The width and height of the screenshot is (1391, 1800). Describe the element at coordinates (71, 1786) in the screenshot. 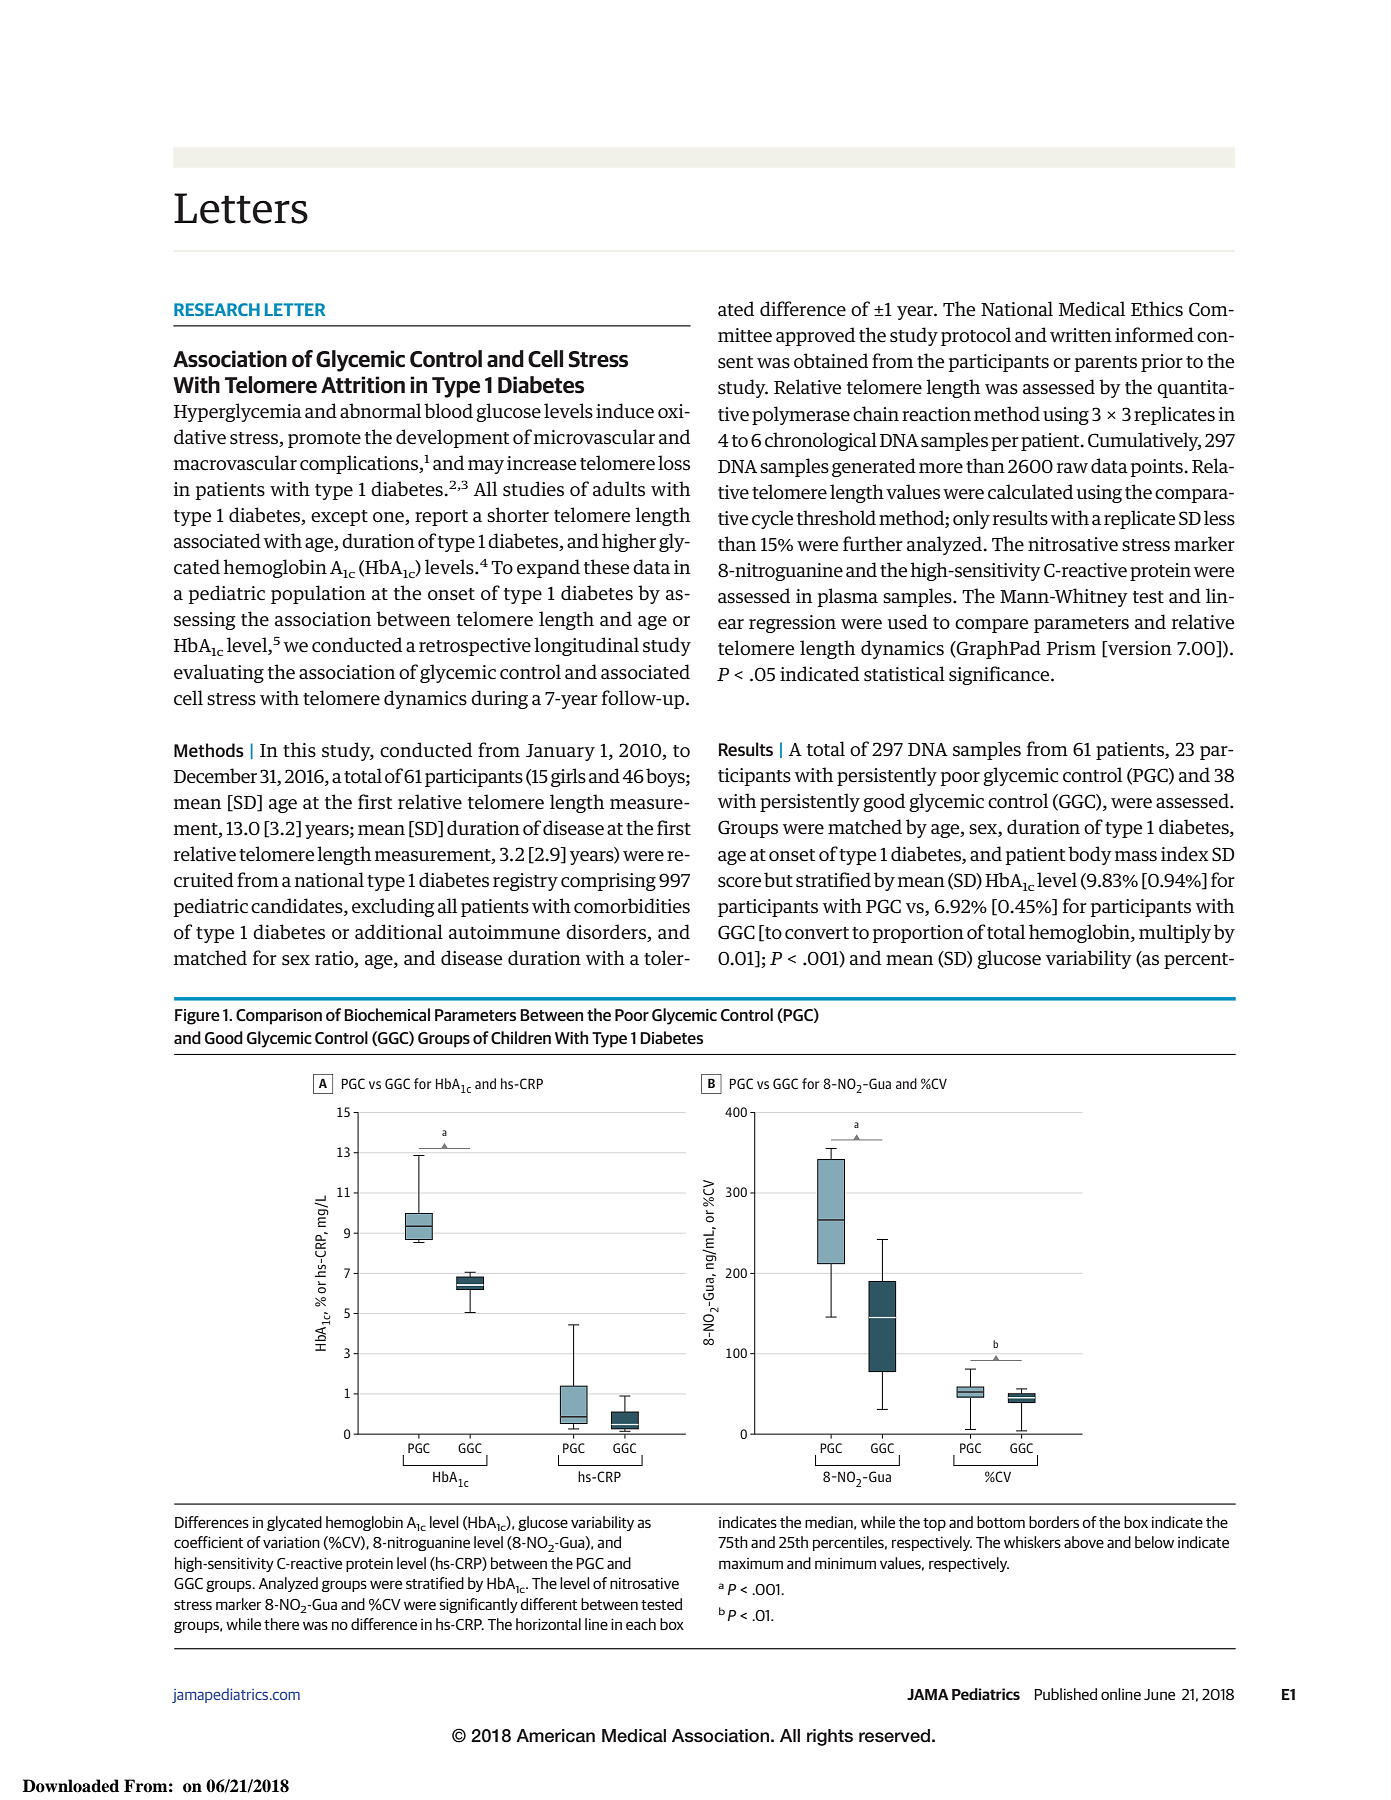

I see `Downloaded` at that location.
